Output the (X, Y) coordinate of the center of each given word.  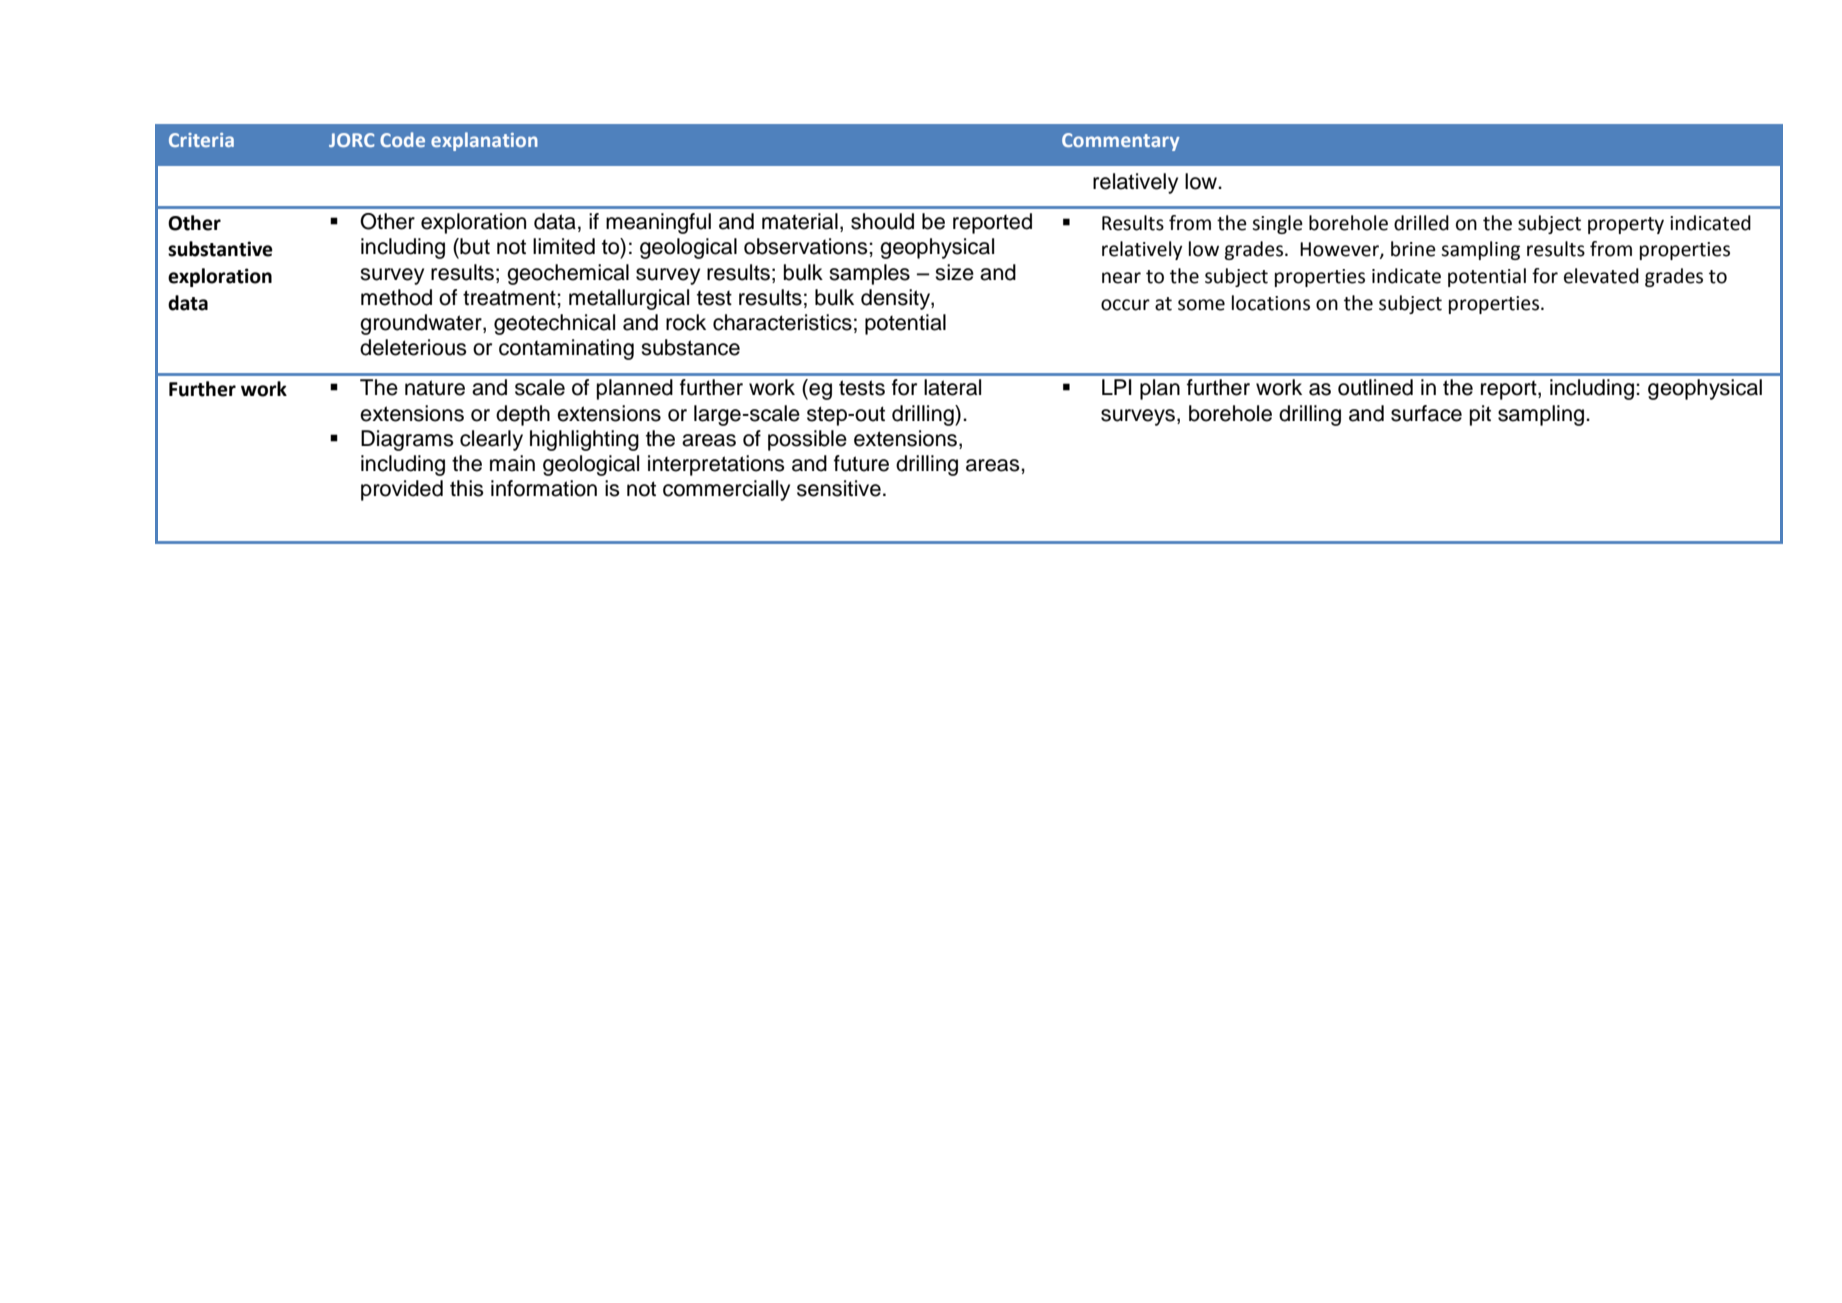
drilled (1421, 223)
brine (1413, 249)
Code (402, 139)
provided (402, 490)
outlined (1375, 387)
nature (435, 388)
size (954, 272)
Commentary (1121, 142)
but (474, 246)
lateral (952, 387)
